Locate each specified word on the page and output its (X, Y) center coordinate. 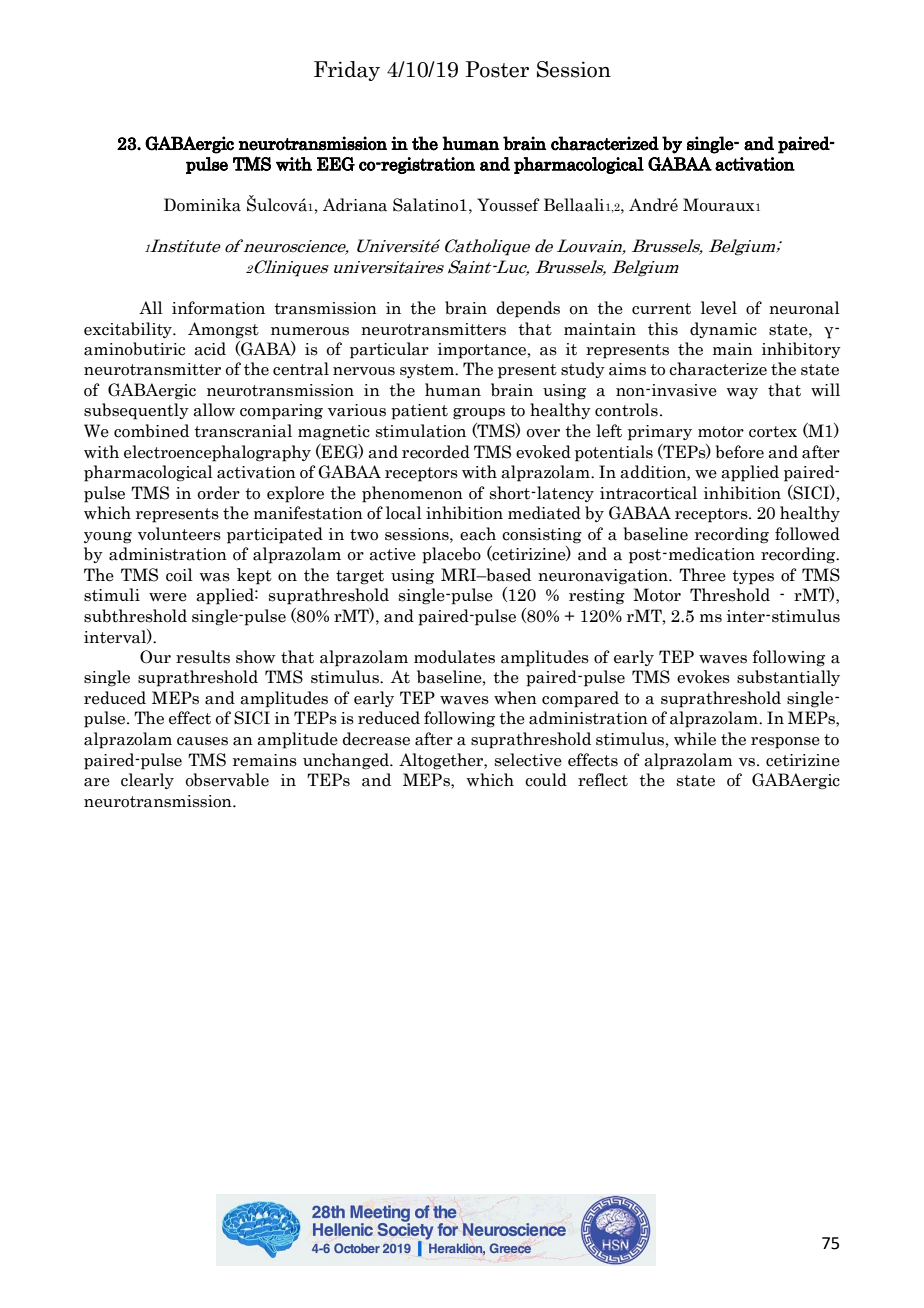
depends (528, 309)
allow (214, 410)
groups (479, 414)
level (719, 308)
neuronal (804, 308)
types (753, 577)
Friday (347, 71)
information (218, 308)
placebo (451, 555)
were (168, 597)
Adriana (355, 205)
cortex (773, 432)
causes (202, 741)
